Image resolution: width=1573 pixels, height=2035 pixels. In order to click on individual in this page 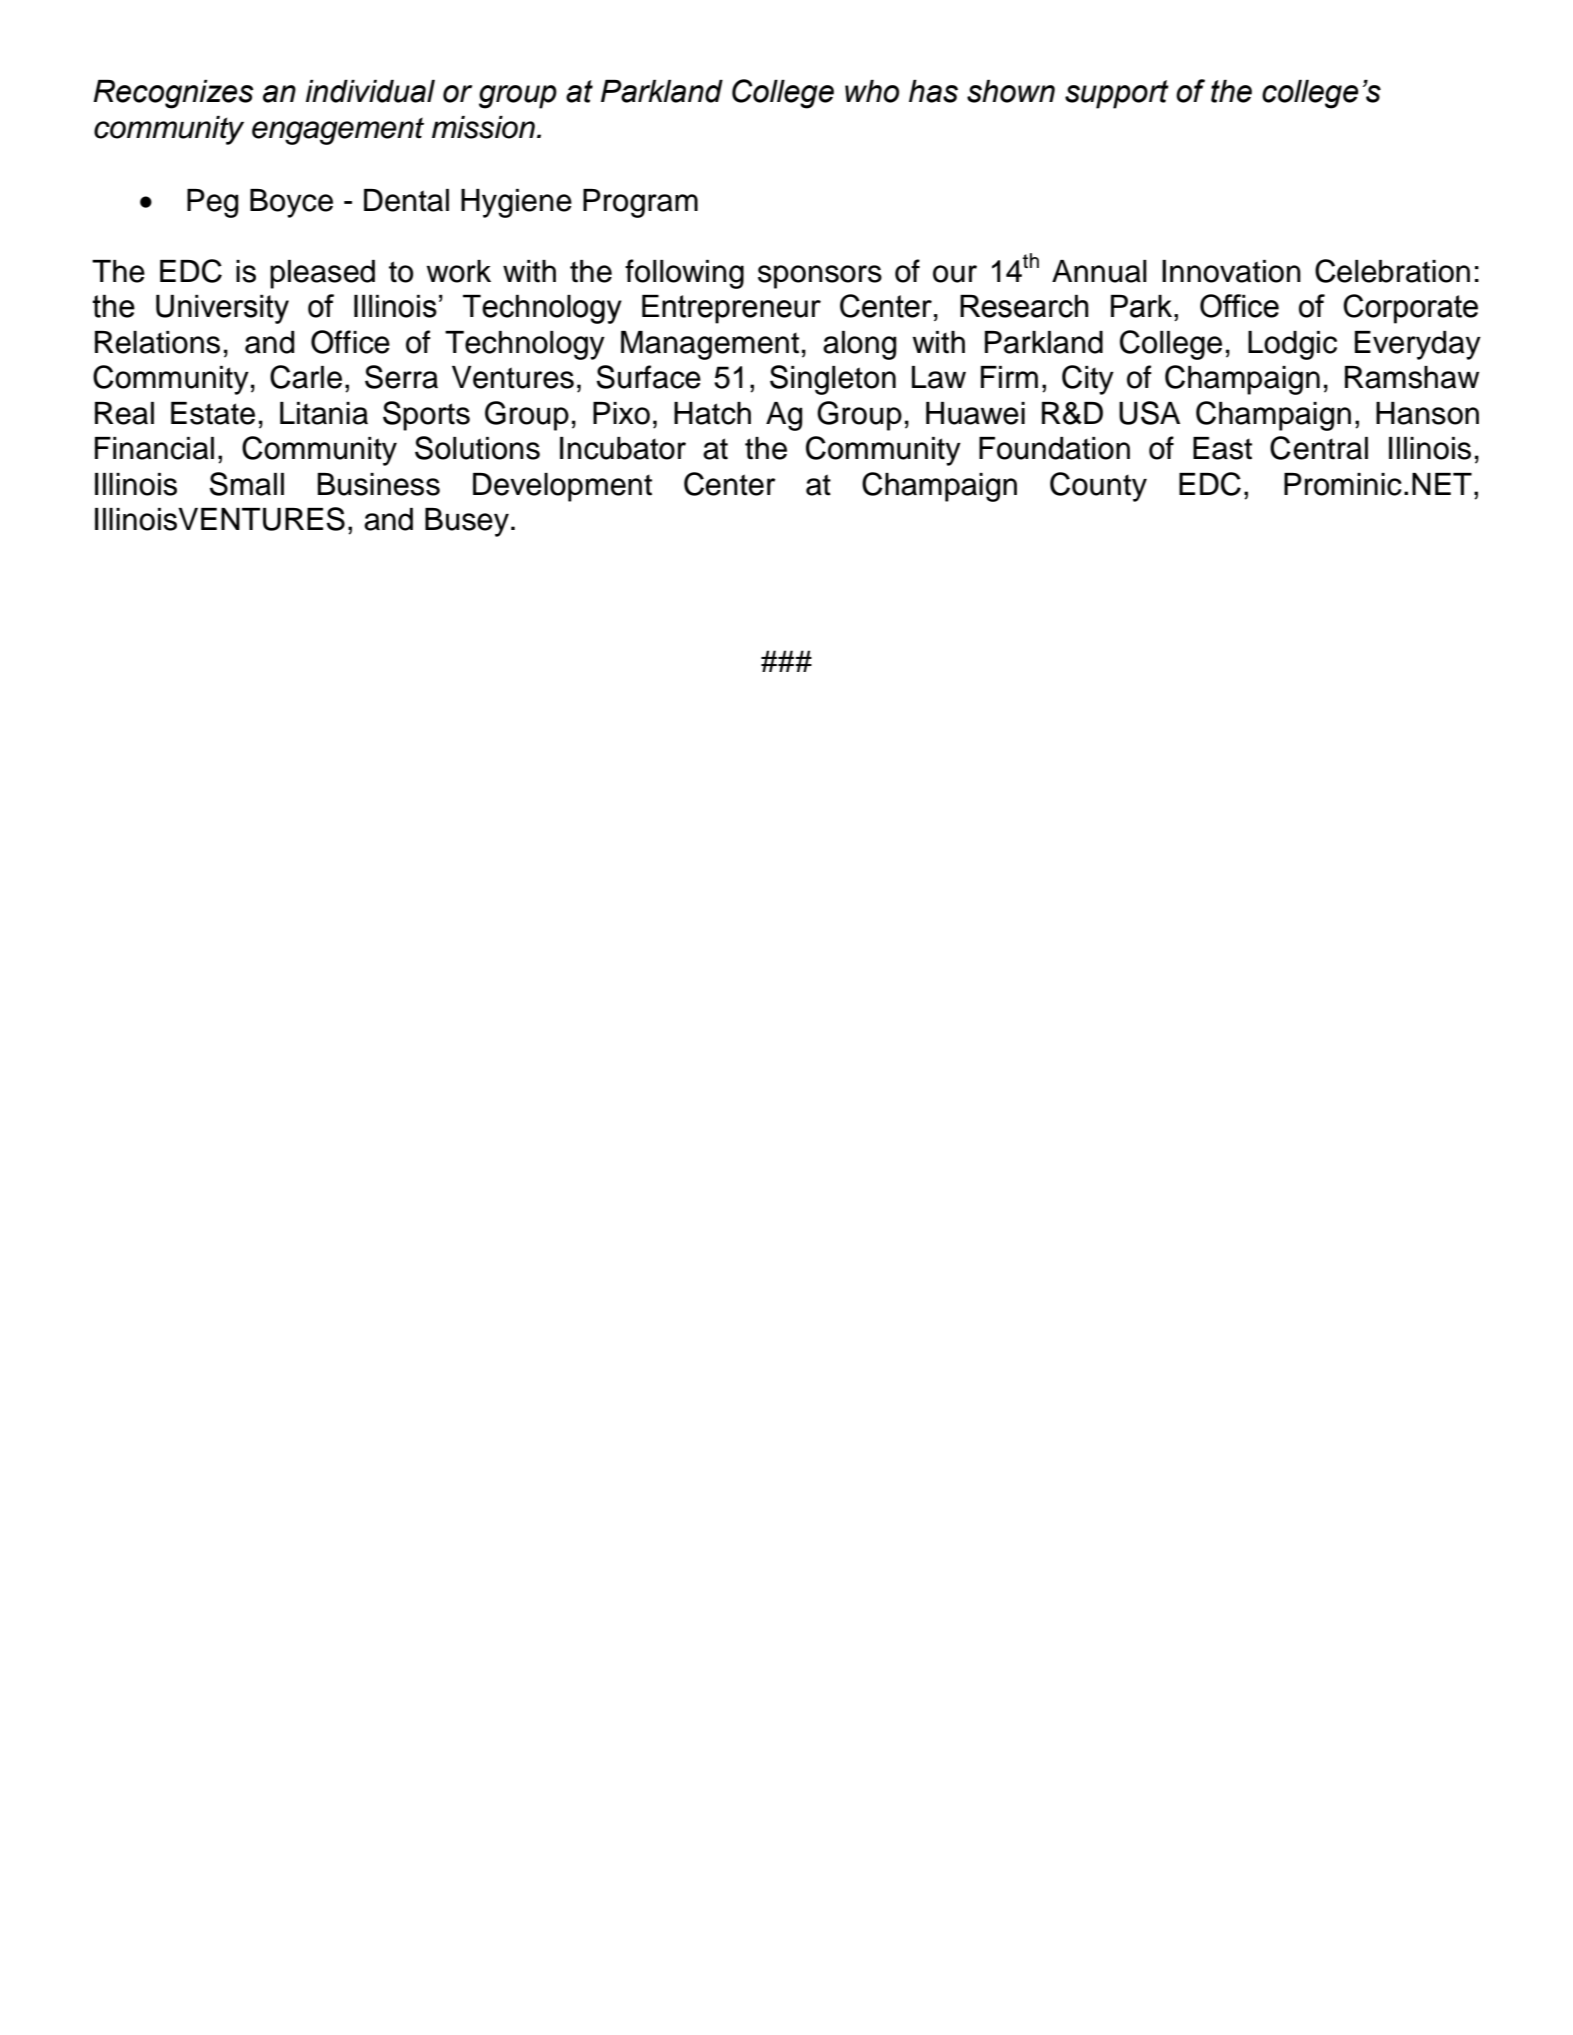, I will do `click(370, 91)`.
